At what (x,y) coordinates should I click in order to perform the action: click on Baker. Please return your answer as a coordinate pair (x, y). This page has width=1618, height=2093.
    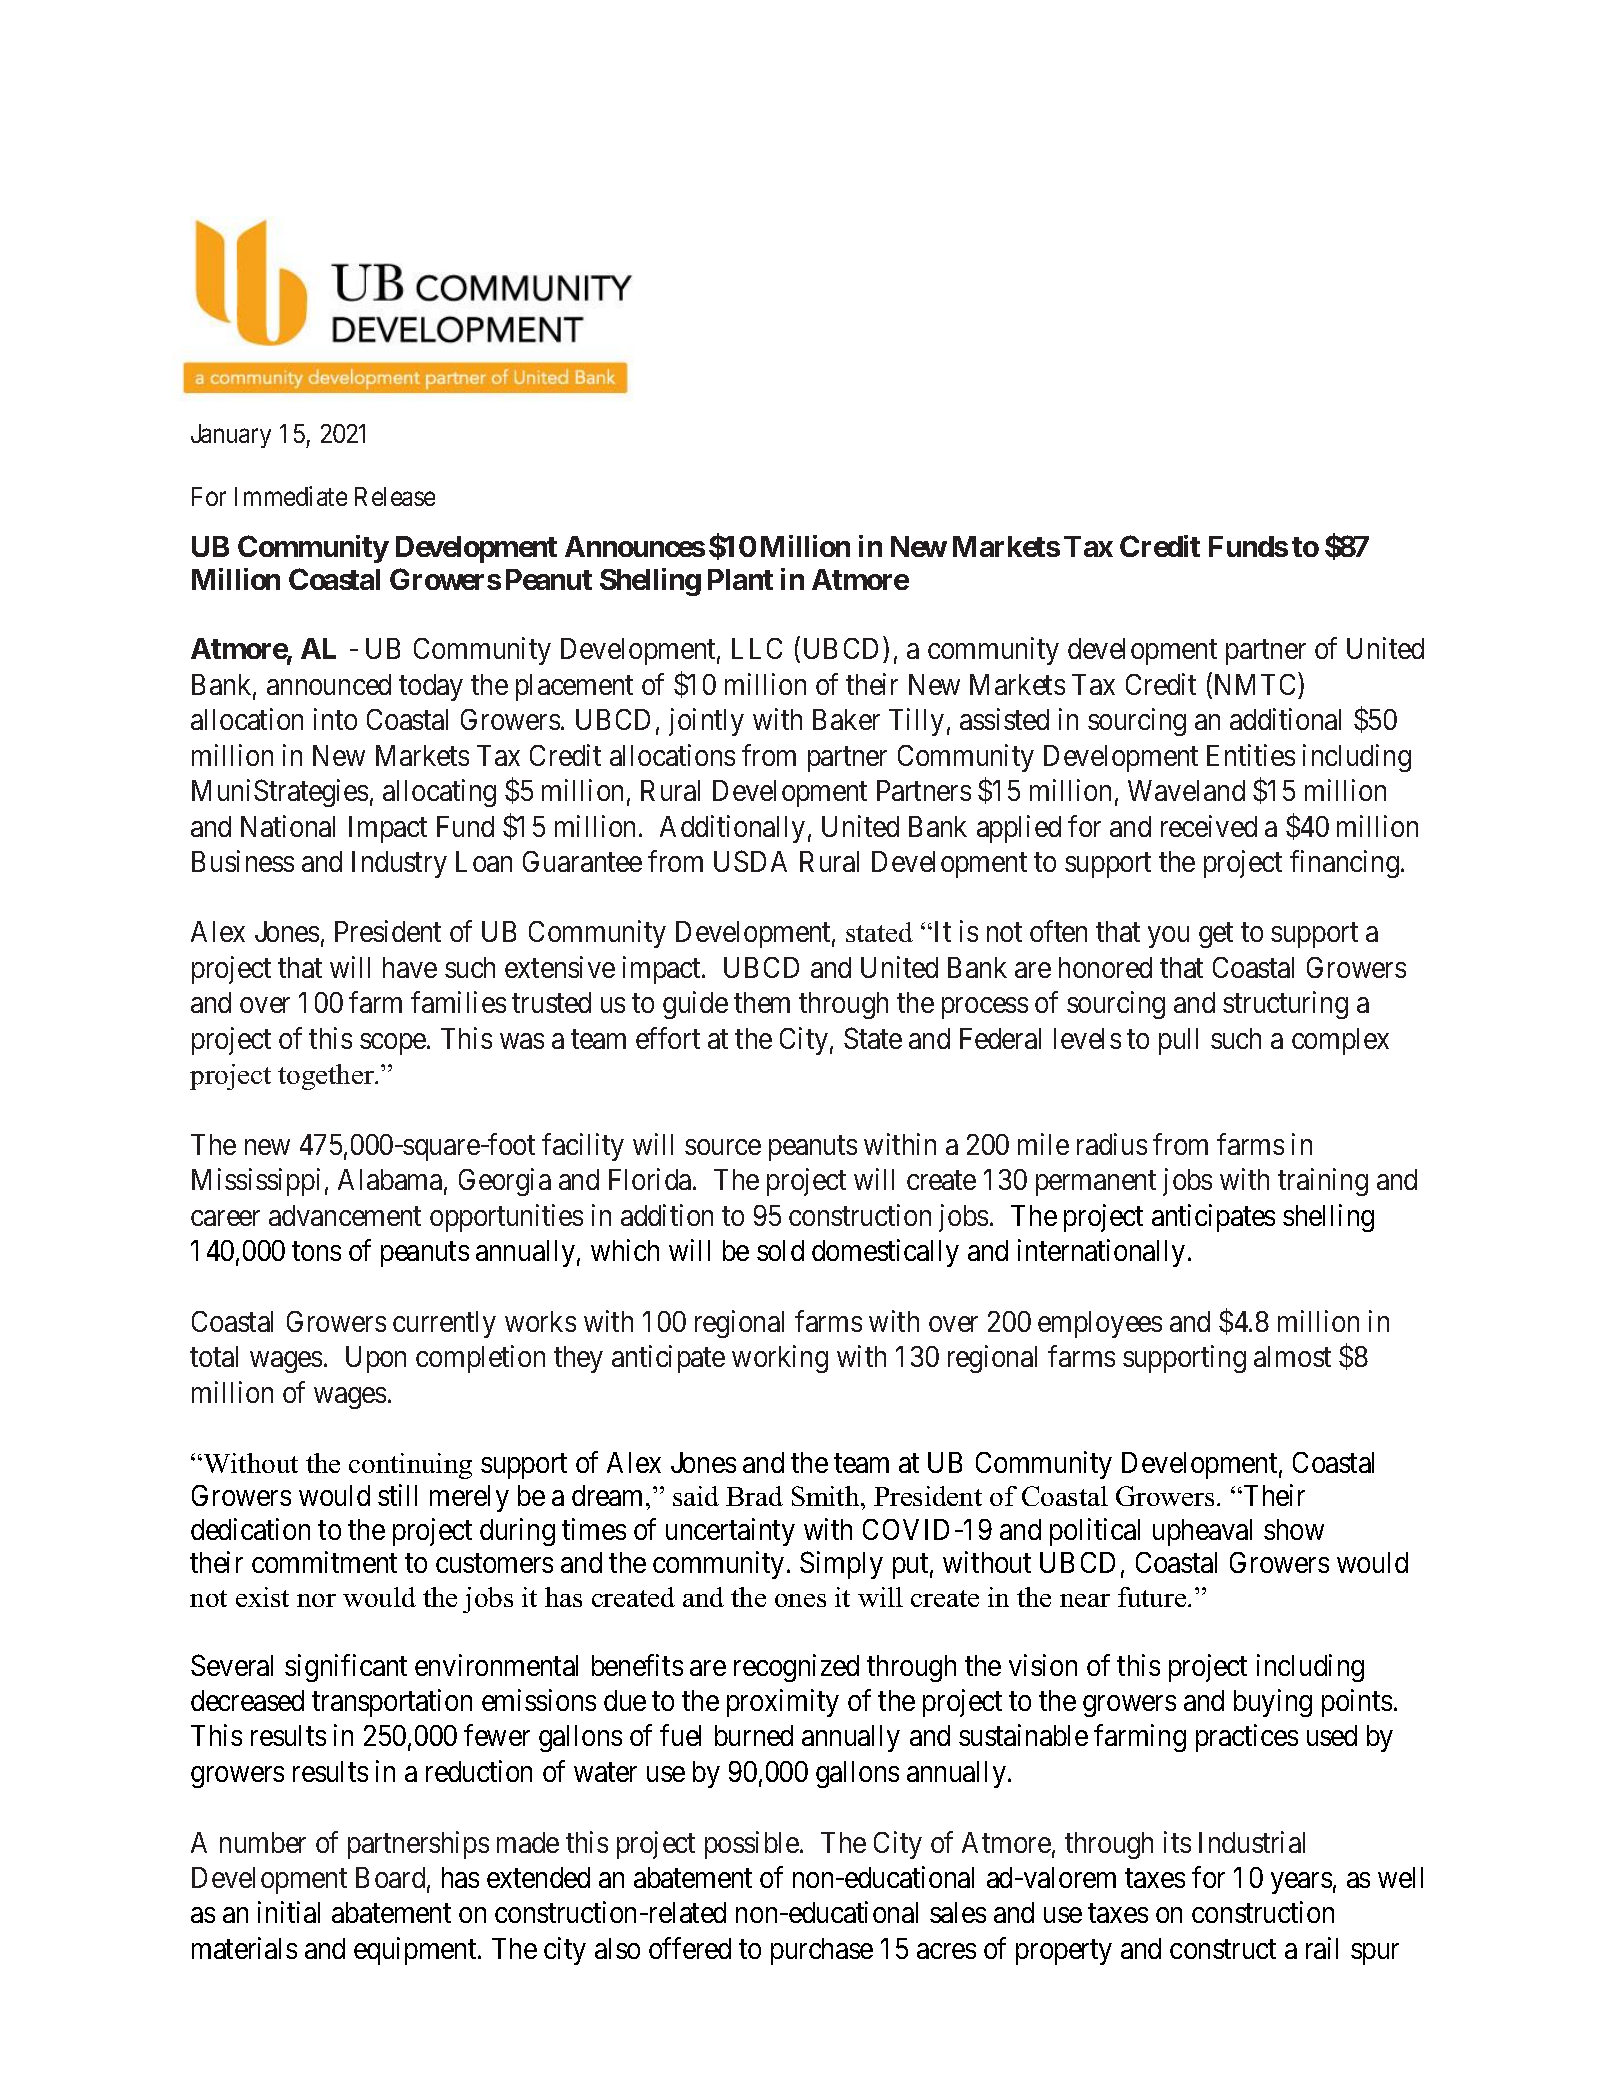
    Looking at the image, I should click on (846, 719).
